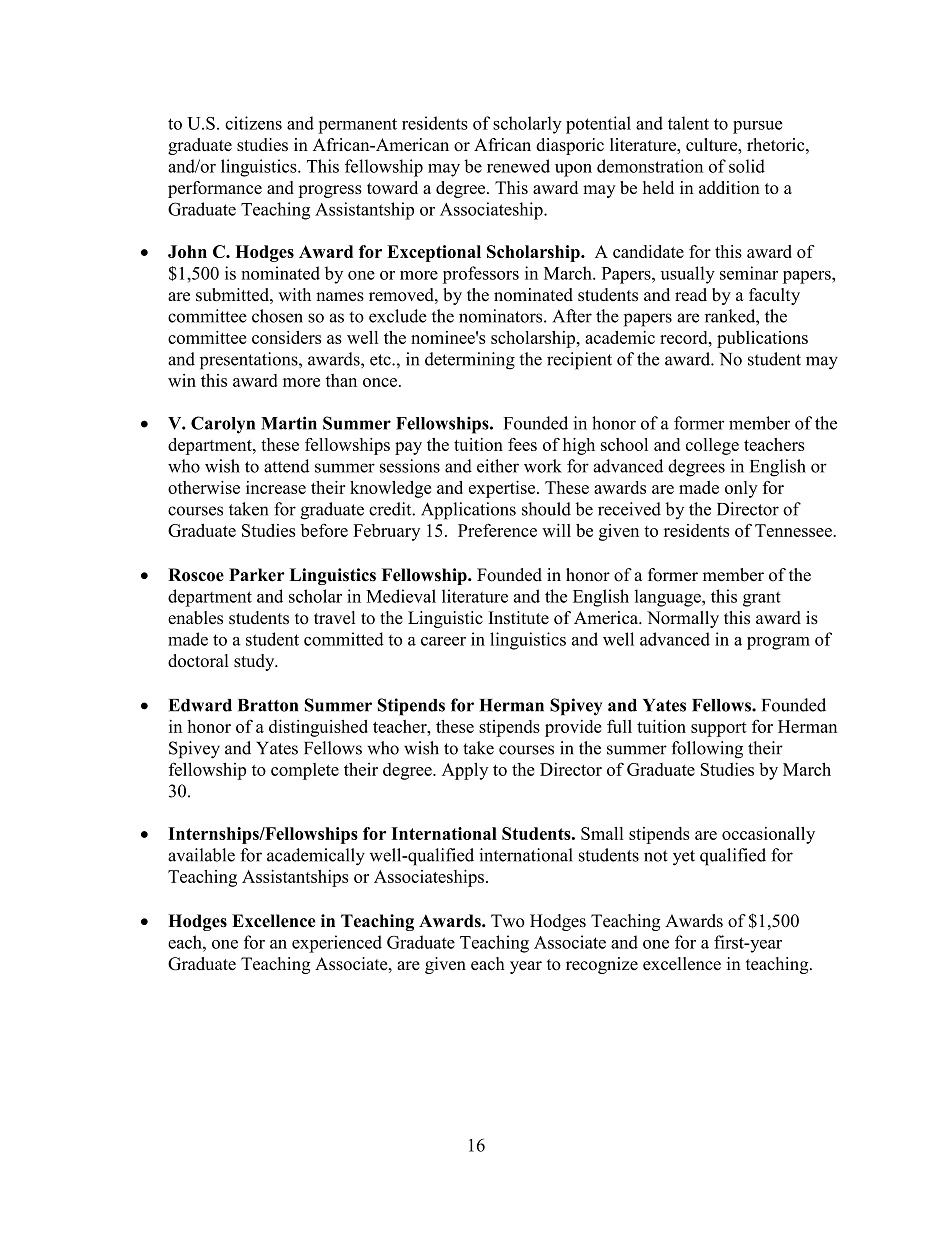 This page has height=1233, width=952. Describe the element at coordinates (481, 275) in the page. I see `professors` at that location.
